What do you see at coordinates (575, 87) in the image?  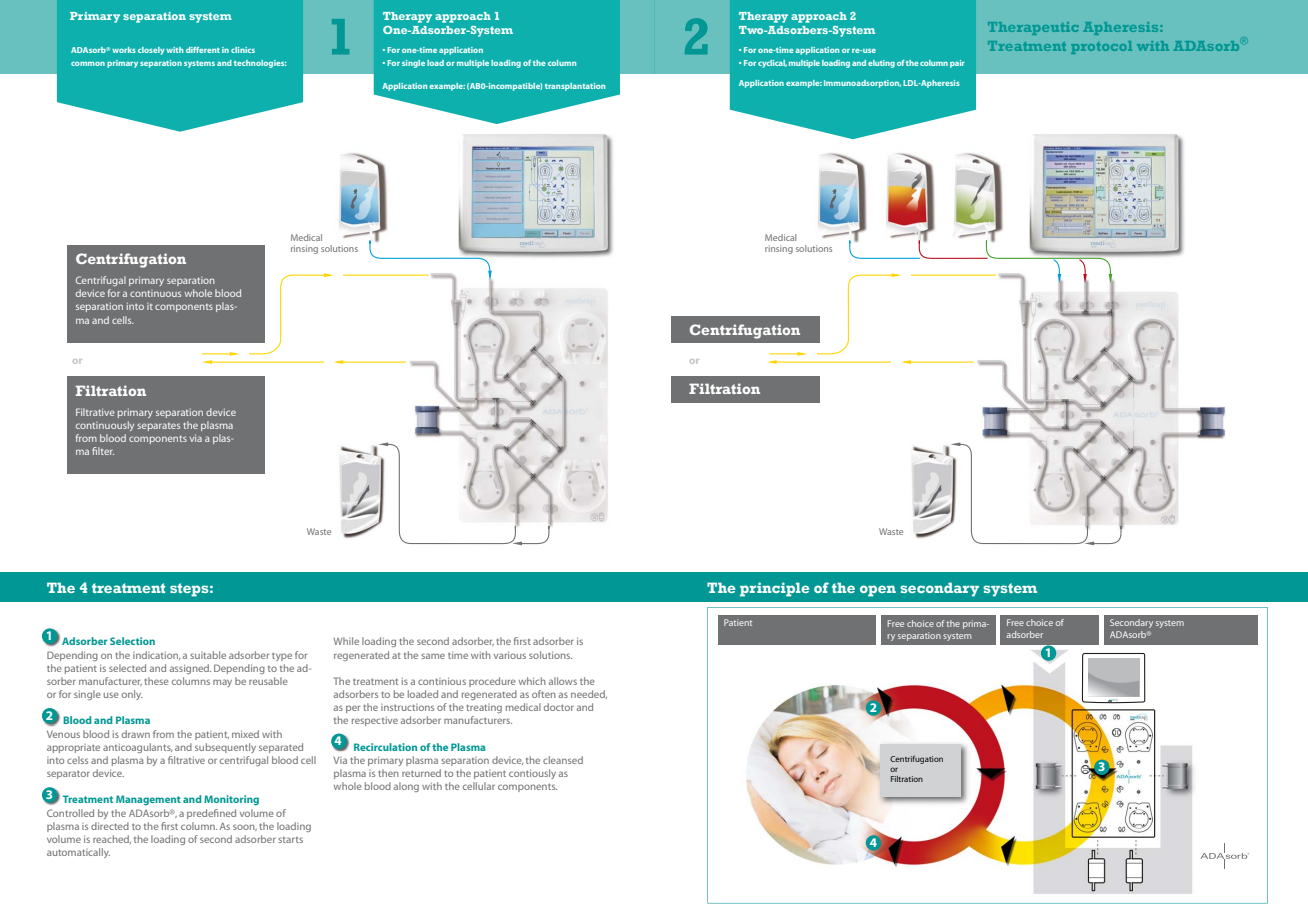 I see `transplantation` at bounding box center [575, 87].
